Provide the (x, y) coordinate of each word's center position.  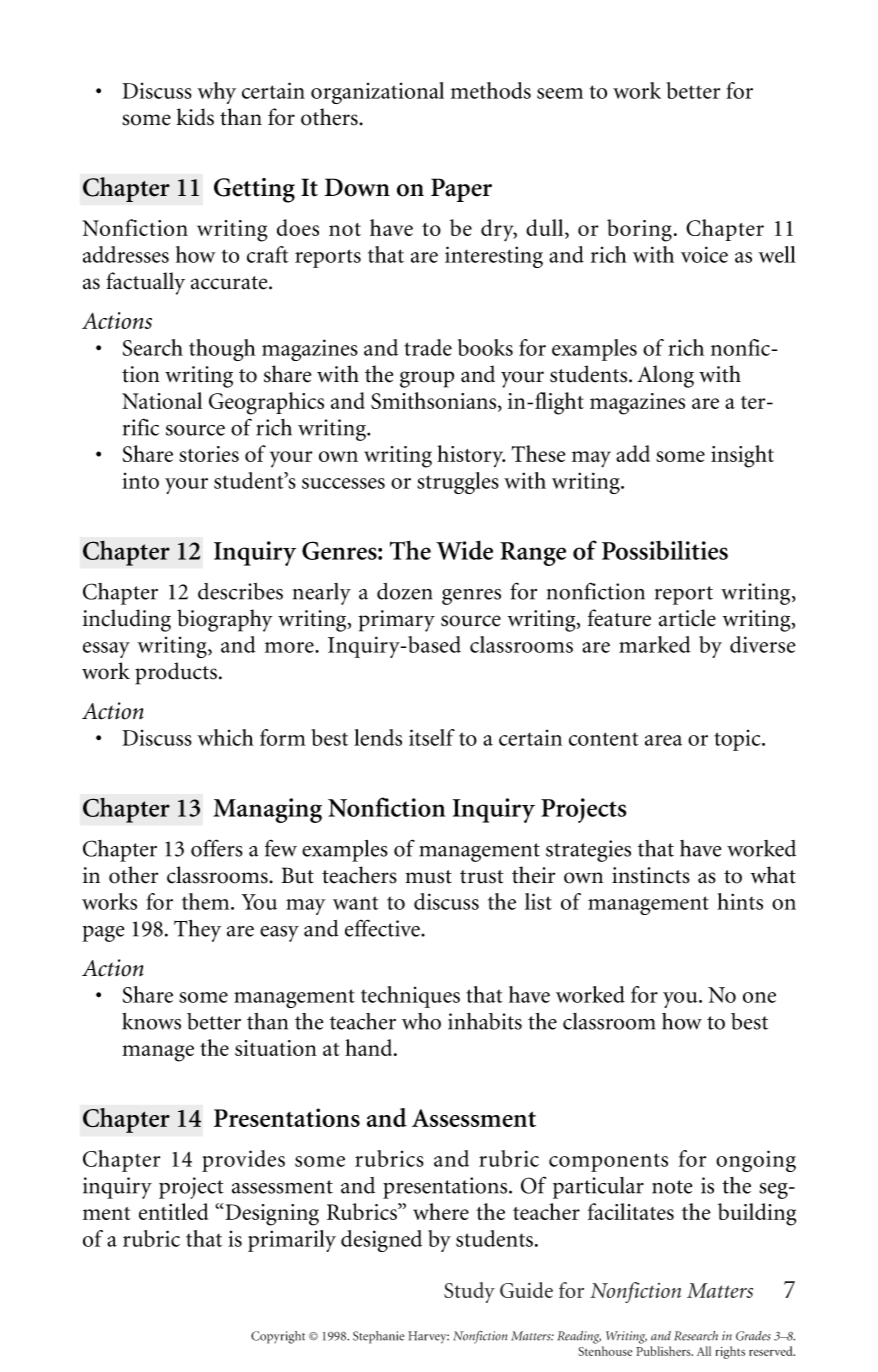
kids (195, 117)
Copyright (278, 1337)
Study (469, 1292)
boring (639, 230)
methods (491, 90)
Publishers (664, 1351)
